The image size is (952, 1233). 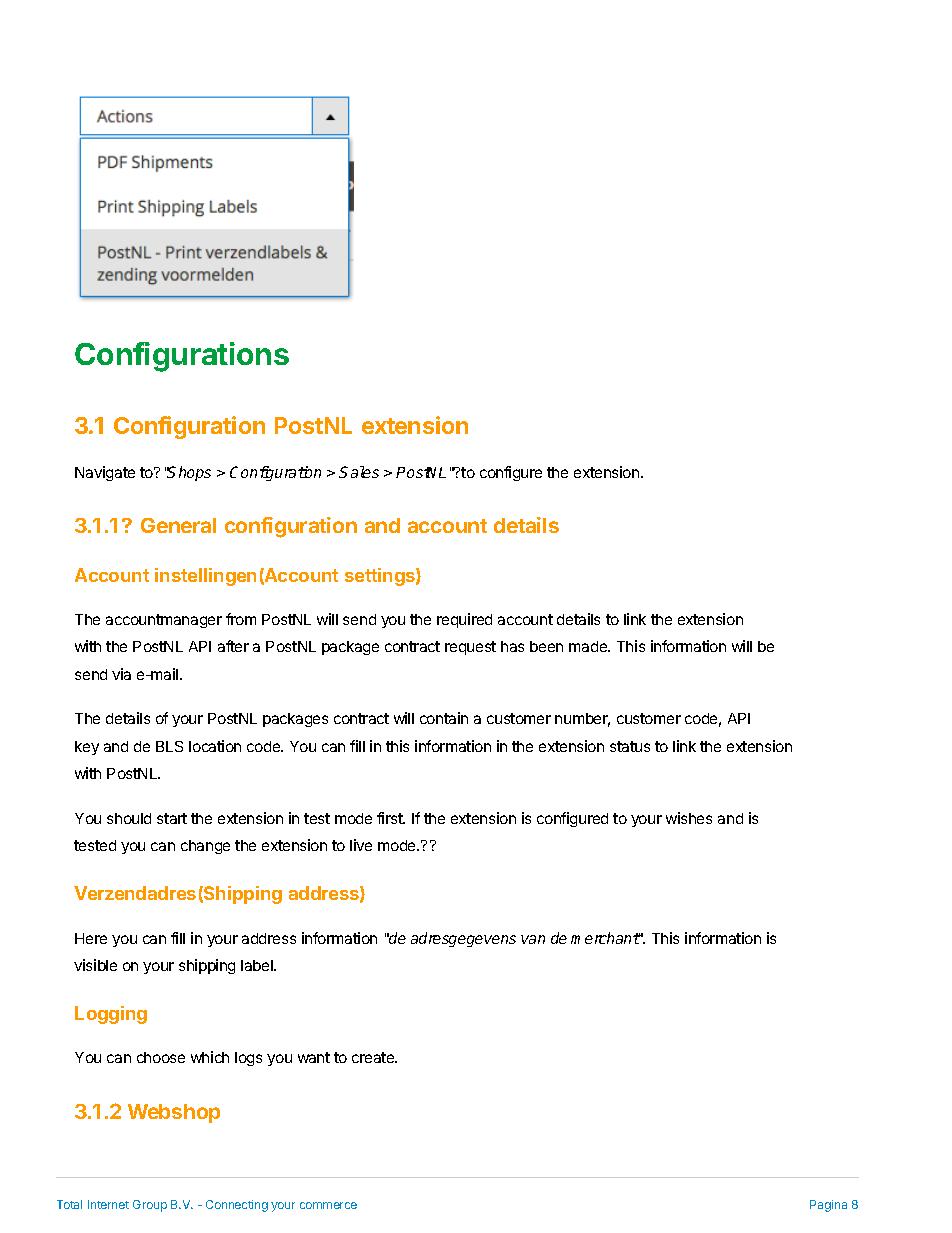 I want to click on Logging, so click(x=111, y=1015).
